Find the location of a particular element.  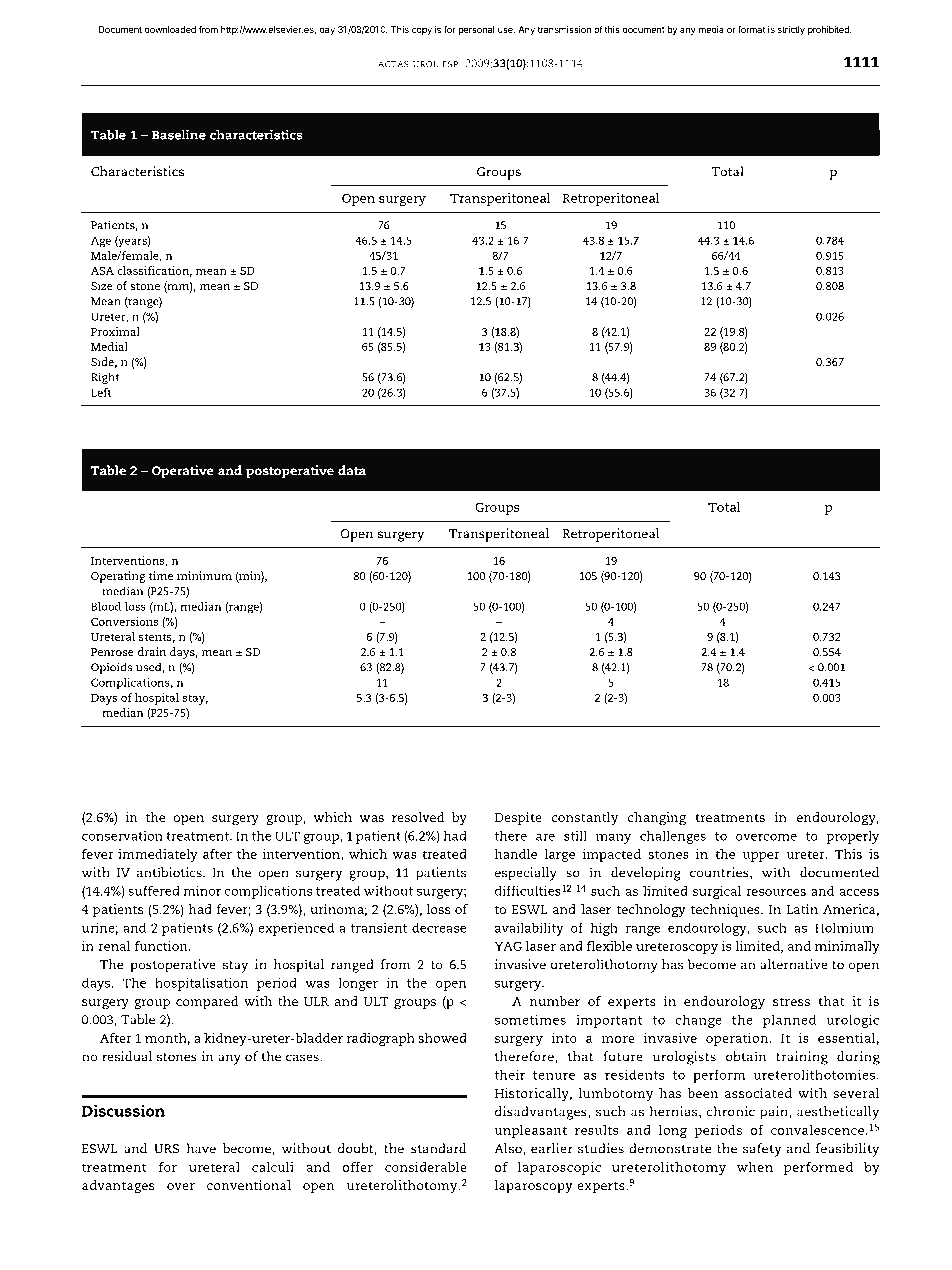

downloaded is located at coordinates (170, 29).
